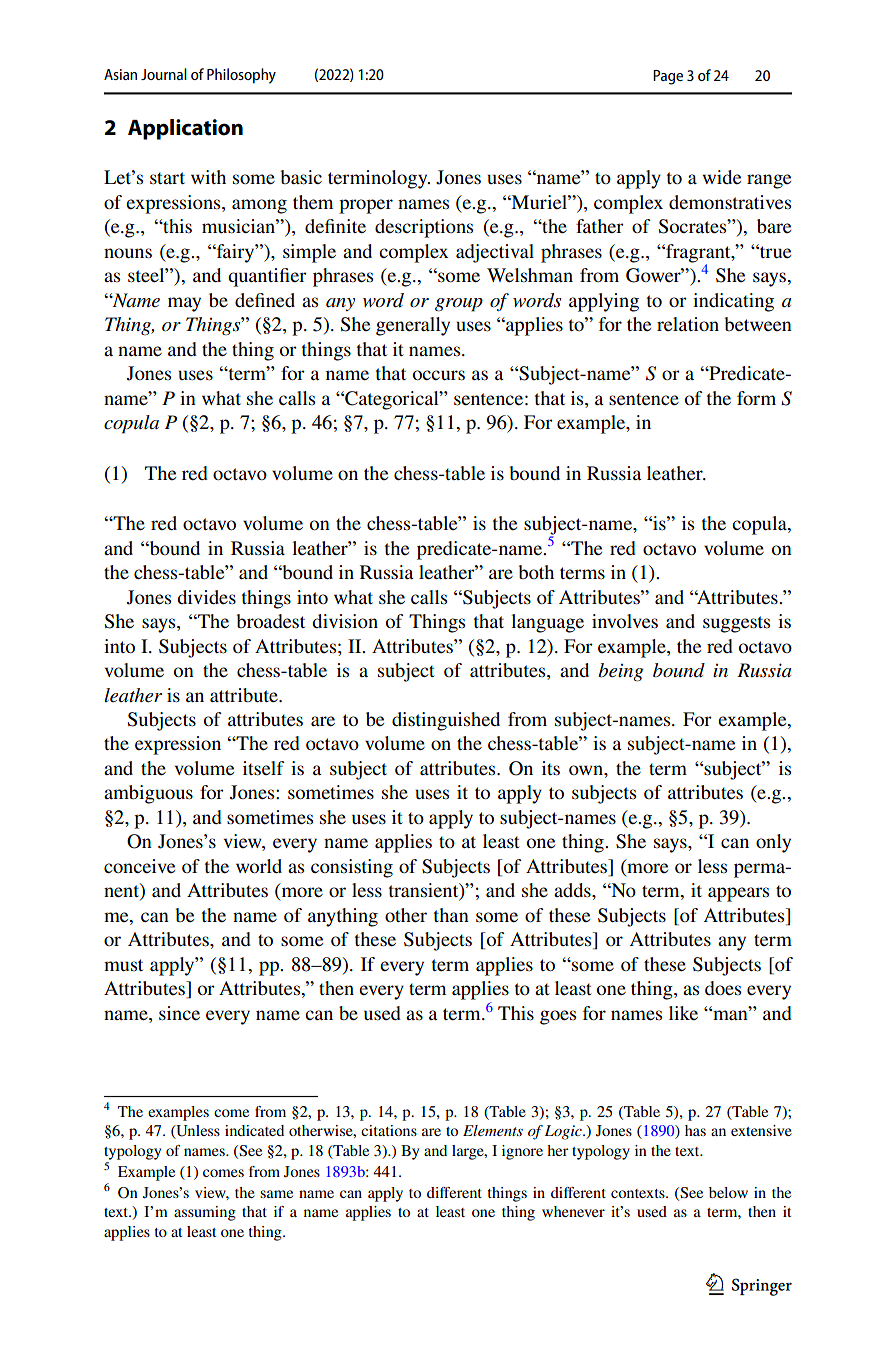 This screenshot has height=1359, width=896. I want to click on assuming, so click(205, 1213).
